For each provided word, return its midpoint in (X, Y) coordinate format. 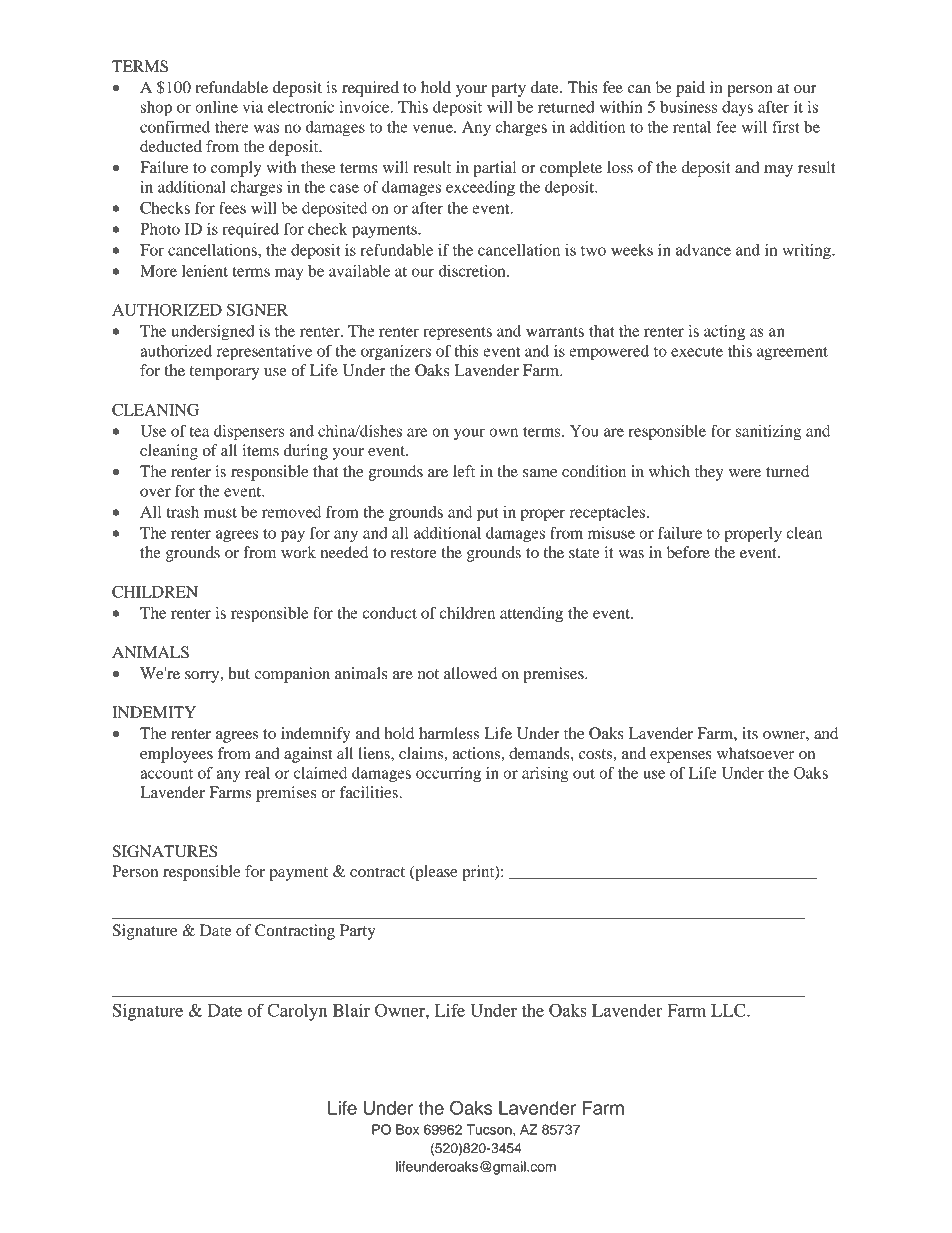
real (257, 773)
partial (494, 169)
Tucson (490, 1129)
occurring (448, 775)
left (464, 471)
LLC (729, 1010)
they (709, 473)
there (232, 127)
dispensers (249, 433)
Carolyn (297, 1012)
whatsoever (755, 753)
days (737, 108)
